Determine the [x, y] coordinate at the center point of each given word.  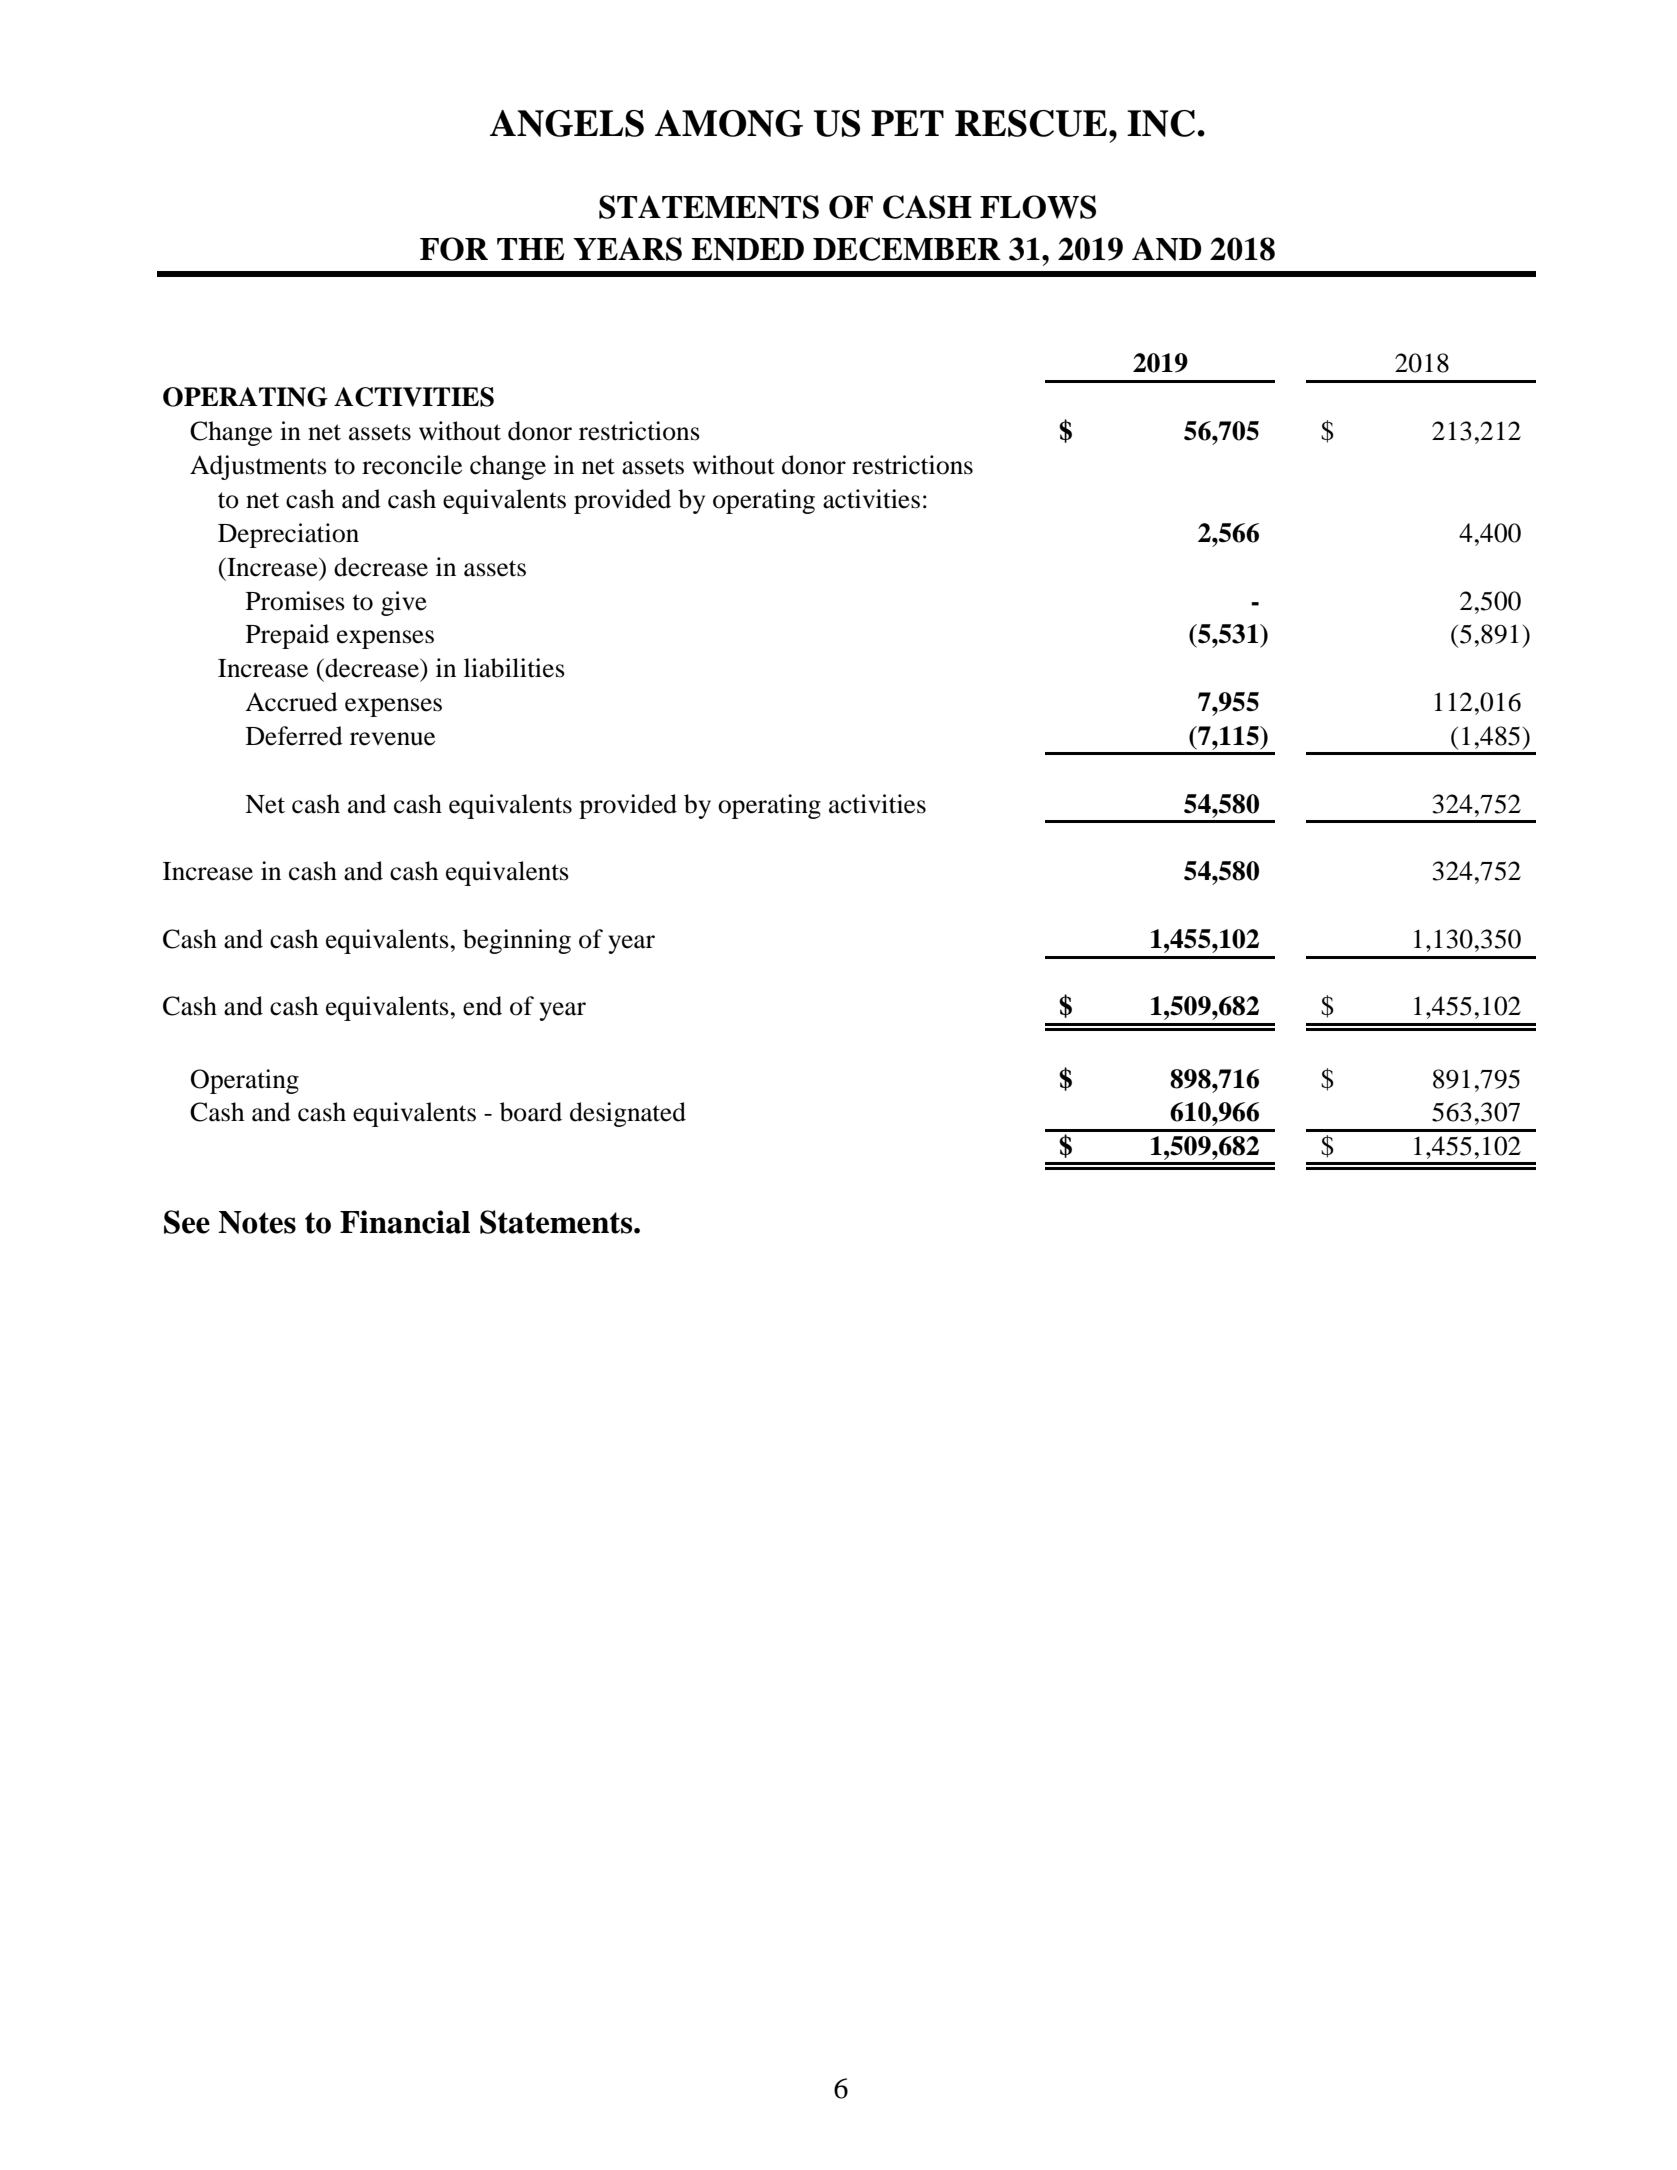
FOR [454, 249]
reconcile [412, 465]
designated [628, 1114]
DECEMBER [907, 249]
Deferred [294, 736]
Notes [257, 1222]
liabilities [514, 668]
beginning [517, 941]
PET [907, 123]
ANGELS [567, 123]
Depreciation [288, 535]
